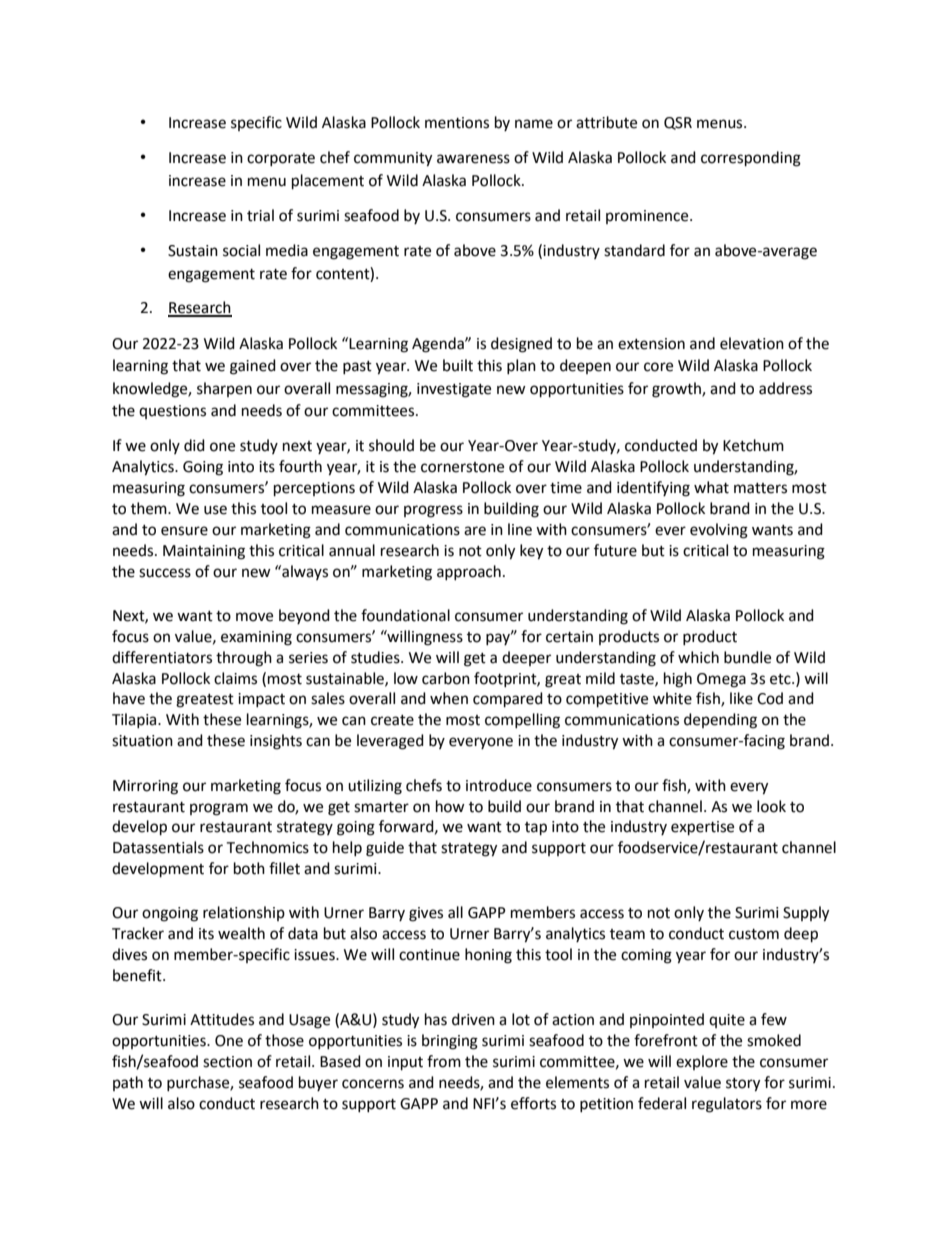 This document has height=1233, width=952. Describe the element at coordinates (260, 215) in the document. I see `trial` at that location.
